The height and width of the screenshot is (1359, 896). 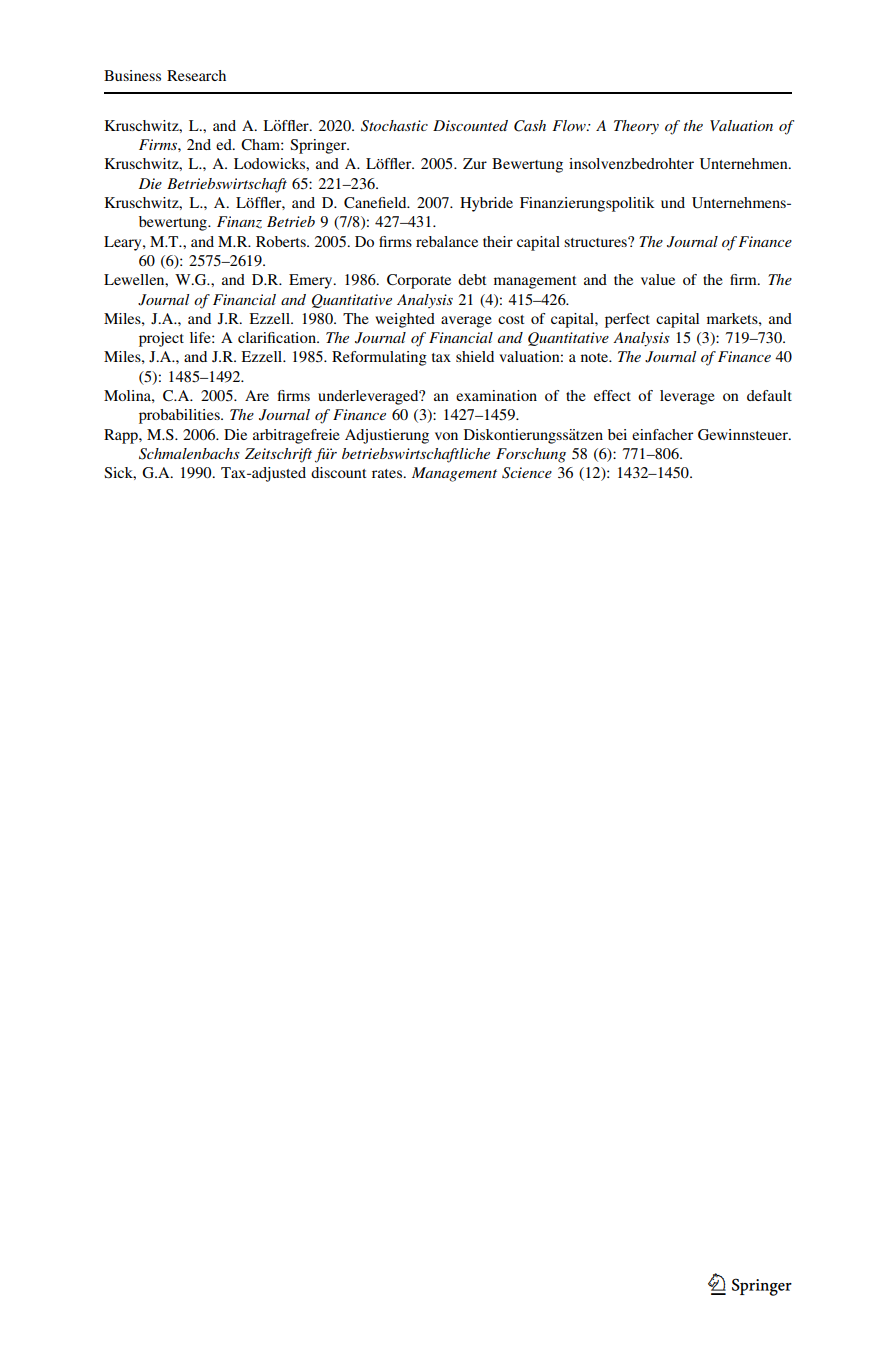 What do you see at coordinates (596, 242) in the screenshot?
I see `structures` at bounding box center [596, 242].
